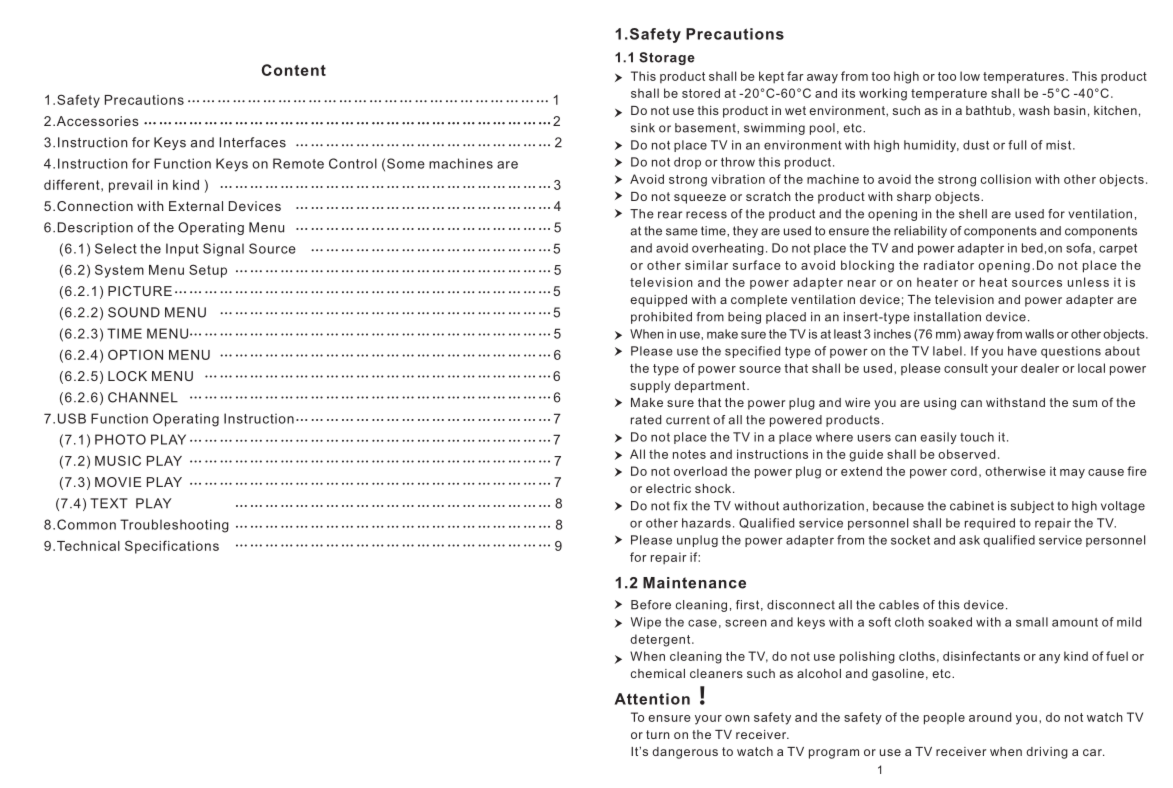 This document has height=788, width=1173. Describe the element at coordinates (294, 70) in the document. I see `Content` at that location.
